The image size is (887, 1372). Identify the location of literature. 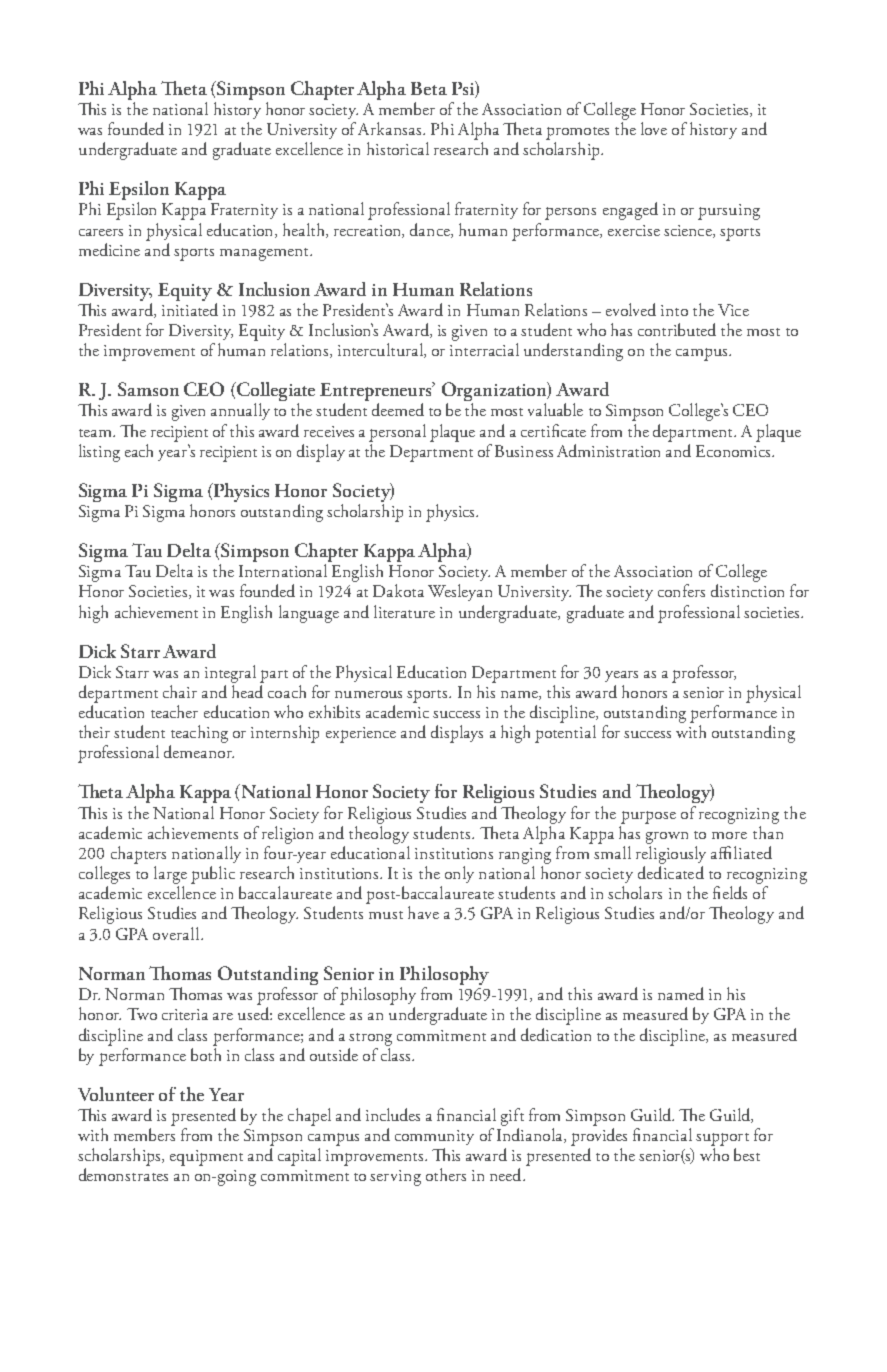
(404, 611).
